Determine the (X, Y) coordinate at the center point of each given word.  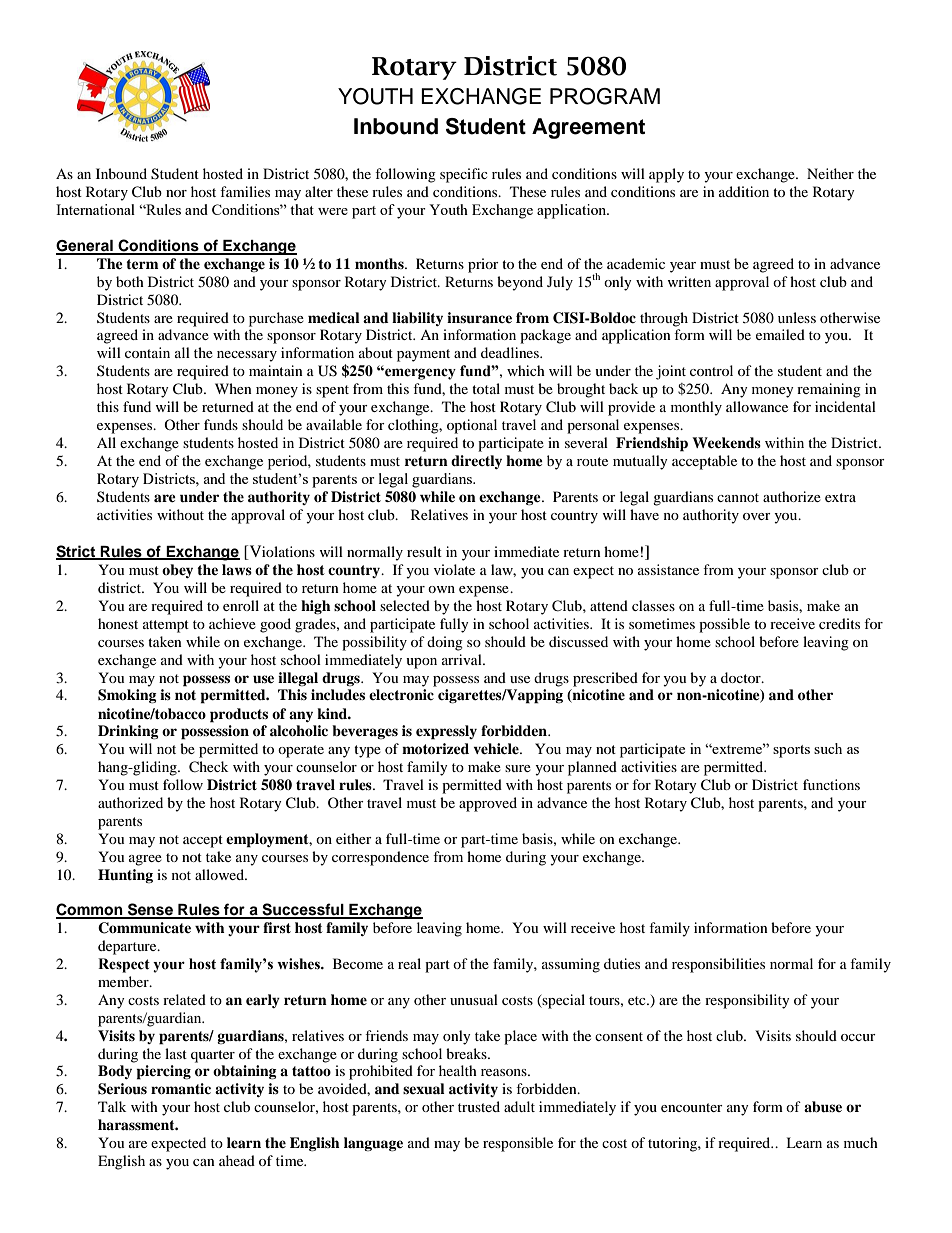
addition (744, 191)
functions (831, 784)
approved (488, 804)
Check (208, 767)
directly (476, 462)
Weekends (726, 442)
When (233, 388)
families (245, 191)
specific (464, 175)
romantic (181, 1089)
